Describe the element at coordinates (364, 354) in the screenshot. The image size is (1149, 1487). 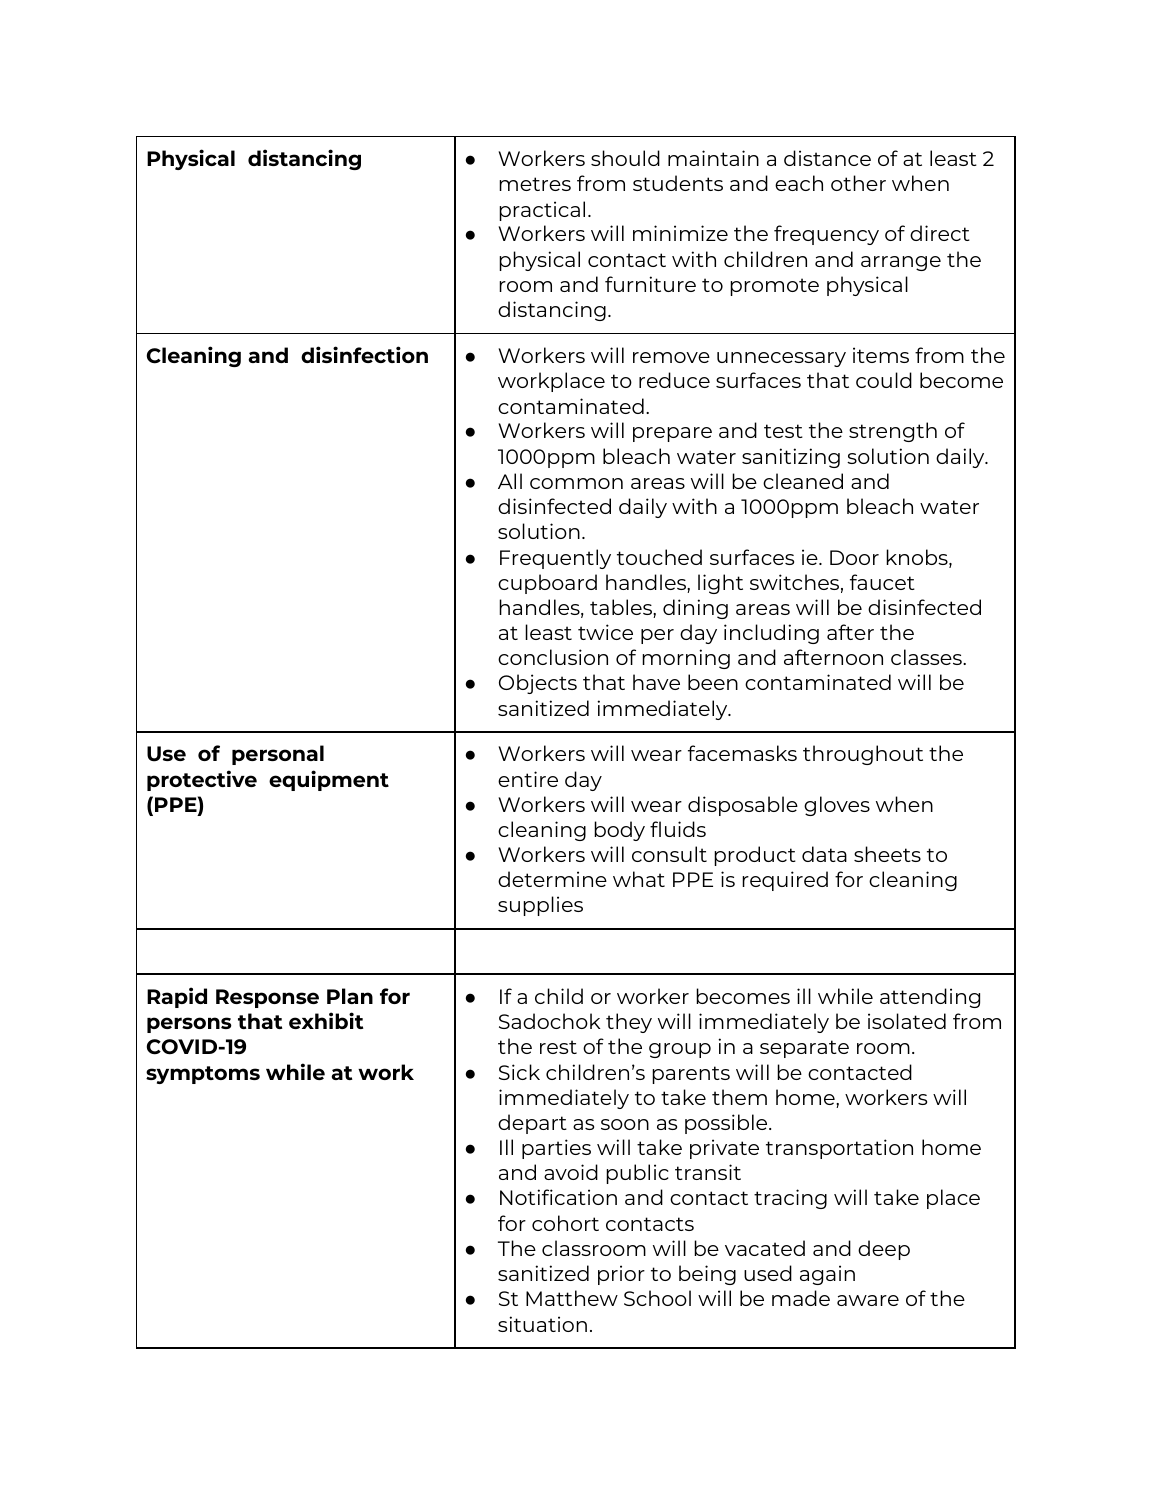
I see `disinfection` at that location.
